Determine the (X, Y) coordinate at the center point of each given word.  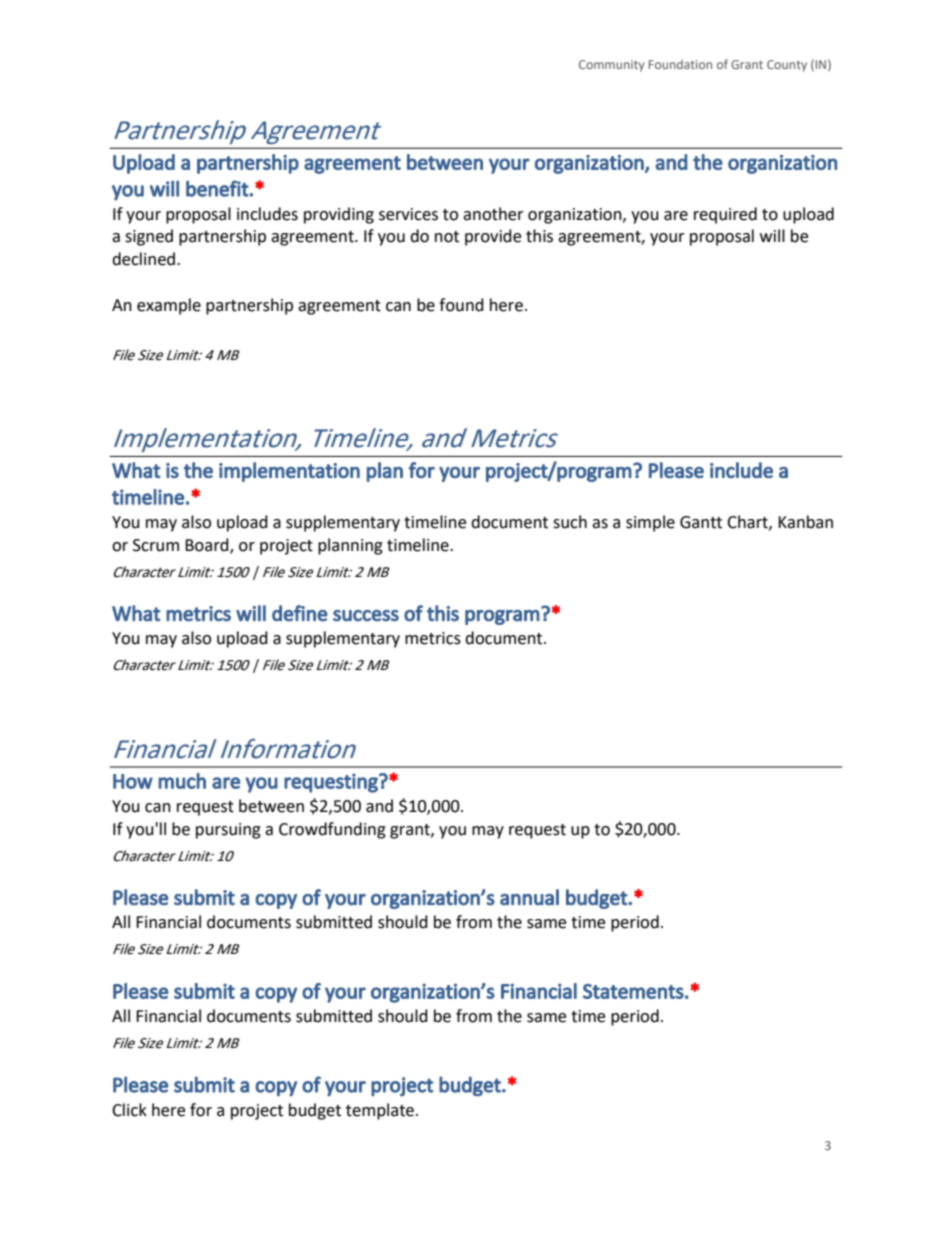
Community (611, 66)
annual (529, 897)
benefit (217, 188)
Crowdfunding (332, 830)
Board (208, 545)
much (182, 781)
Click (129, 1110)
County (787, 66)
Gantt (701, 522)
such (570, 522)
